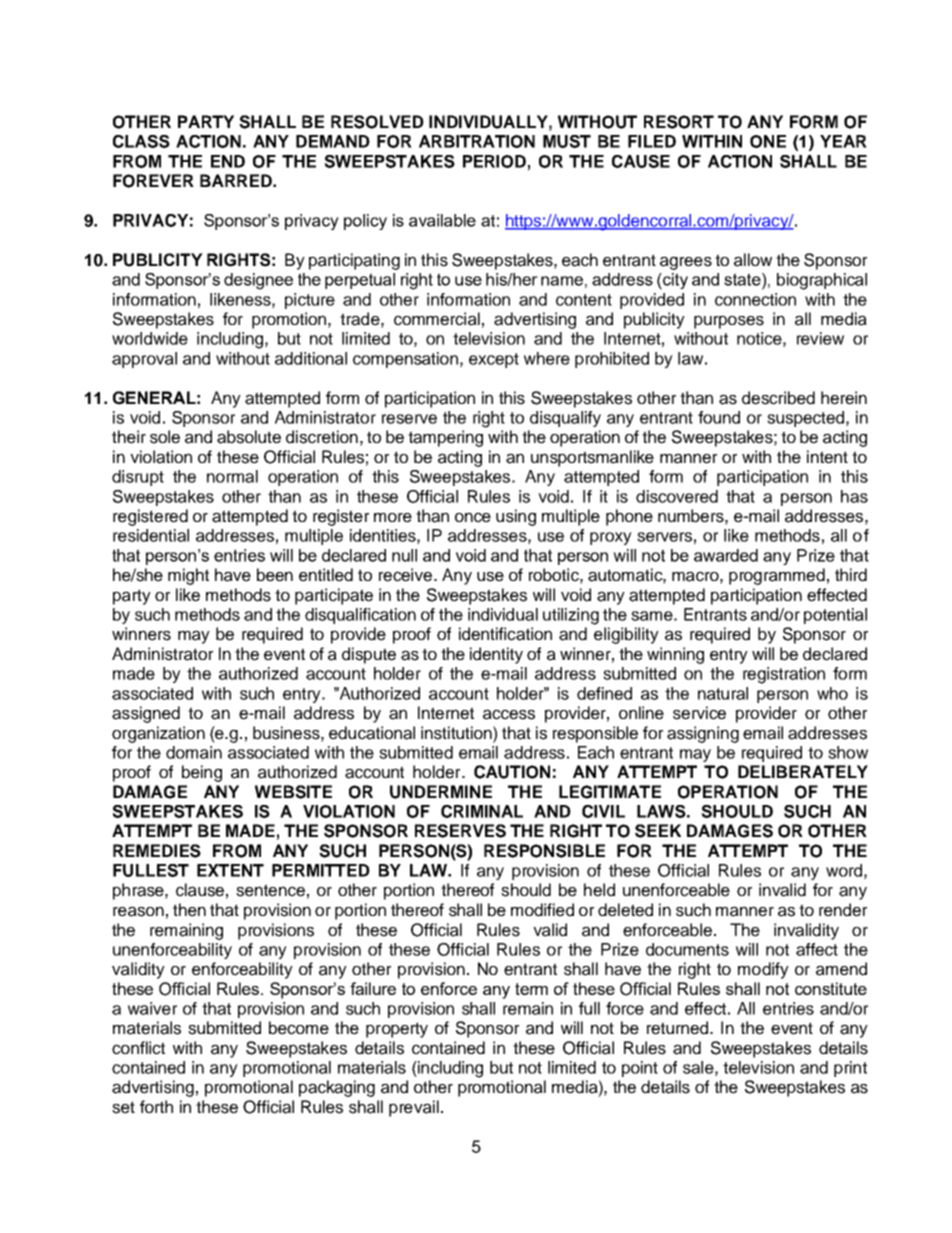  What do you see at coordinates (141, 141) in the document?
I see `CLASS` at bounding box center [141, 141].
